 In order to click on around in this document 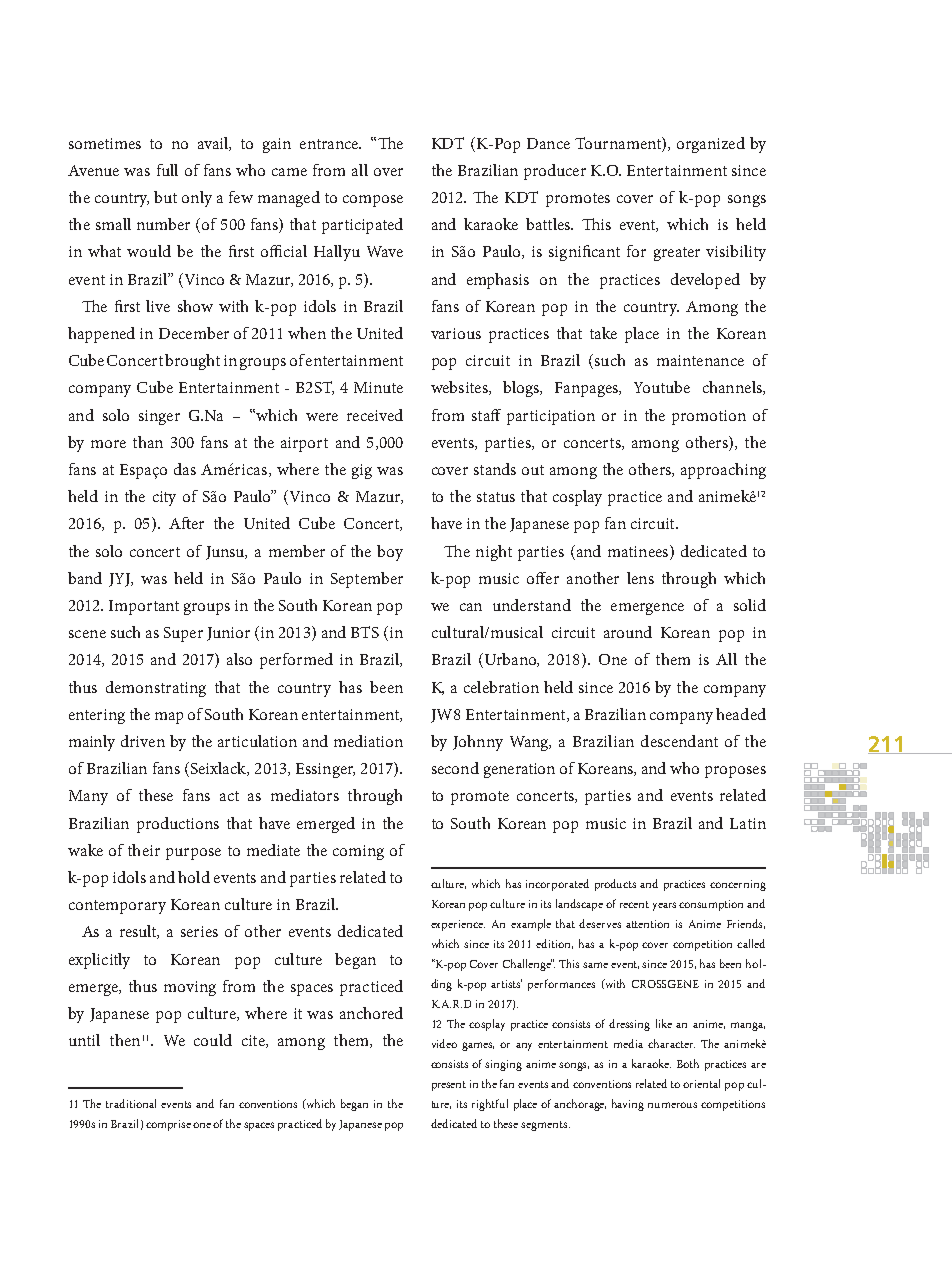, I will do `click(628, 632)`.
